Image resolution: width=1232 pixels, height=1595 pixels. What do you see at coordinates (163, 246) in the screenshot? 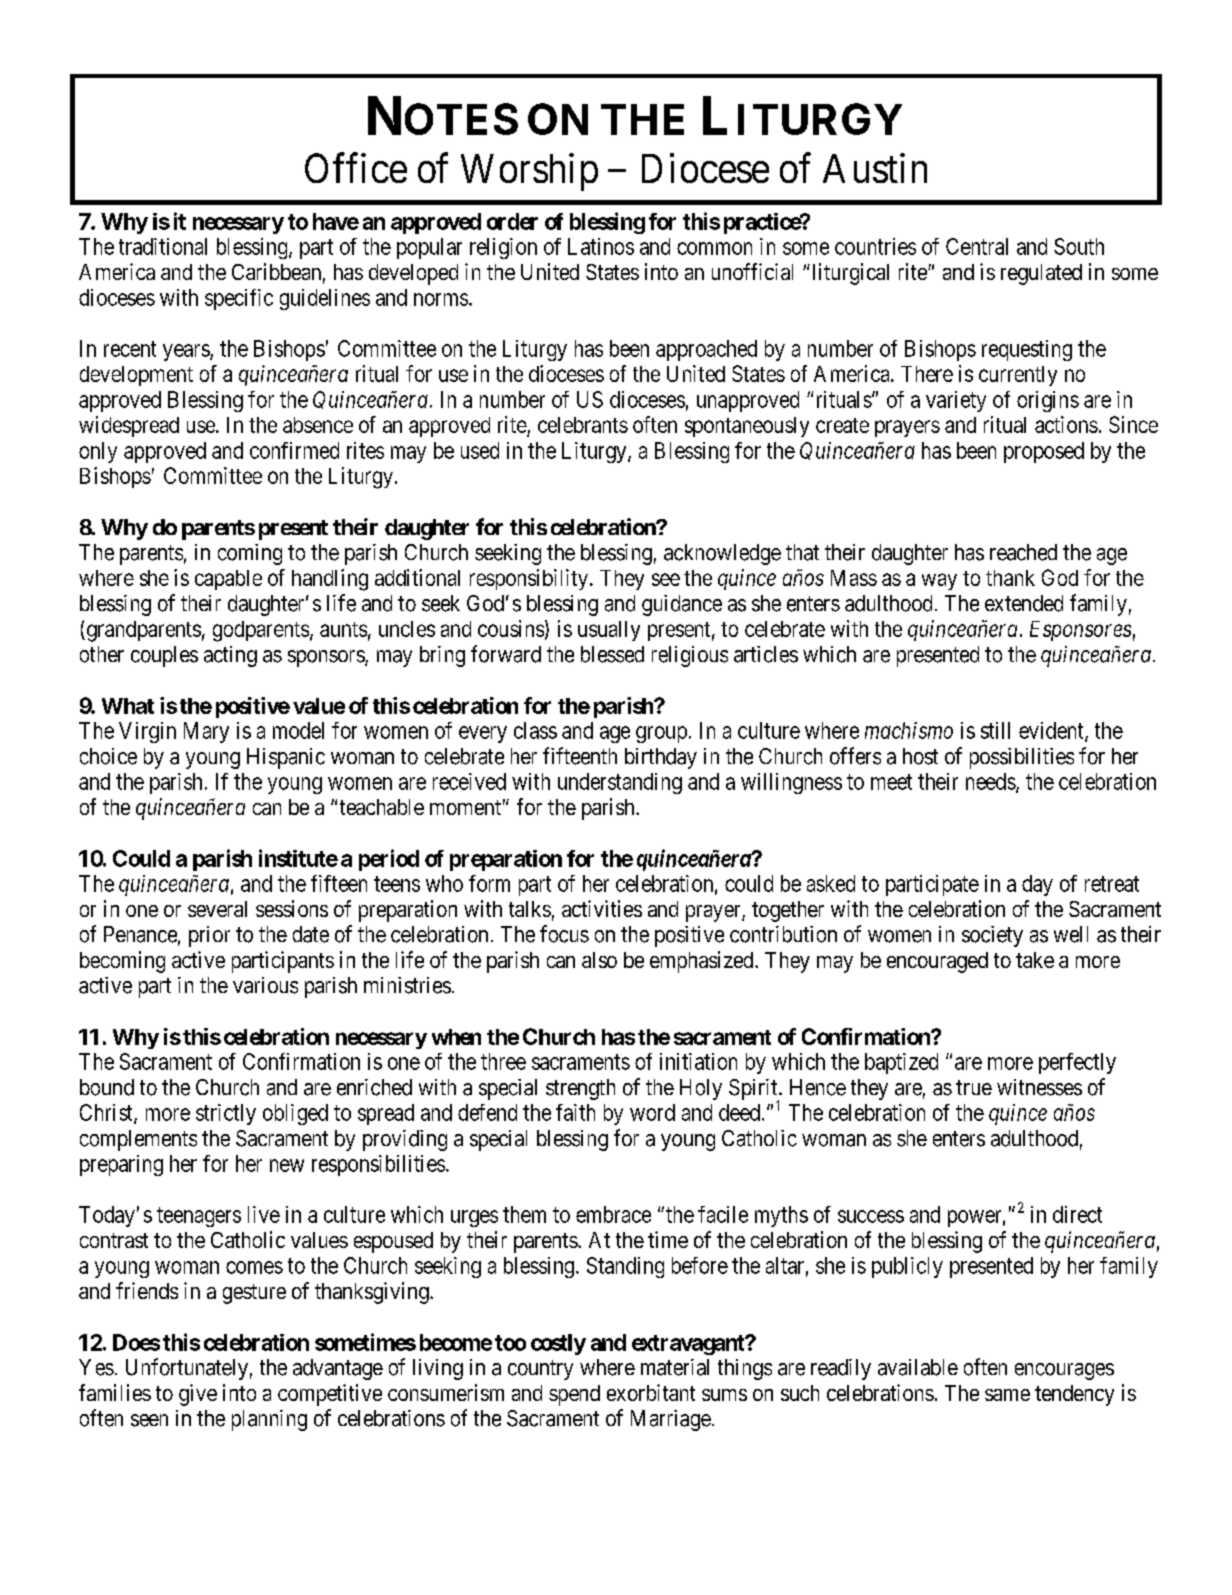
I see `traditional` at bounding box center [163, 246].
